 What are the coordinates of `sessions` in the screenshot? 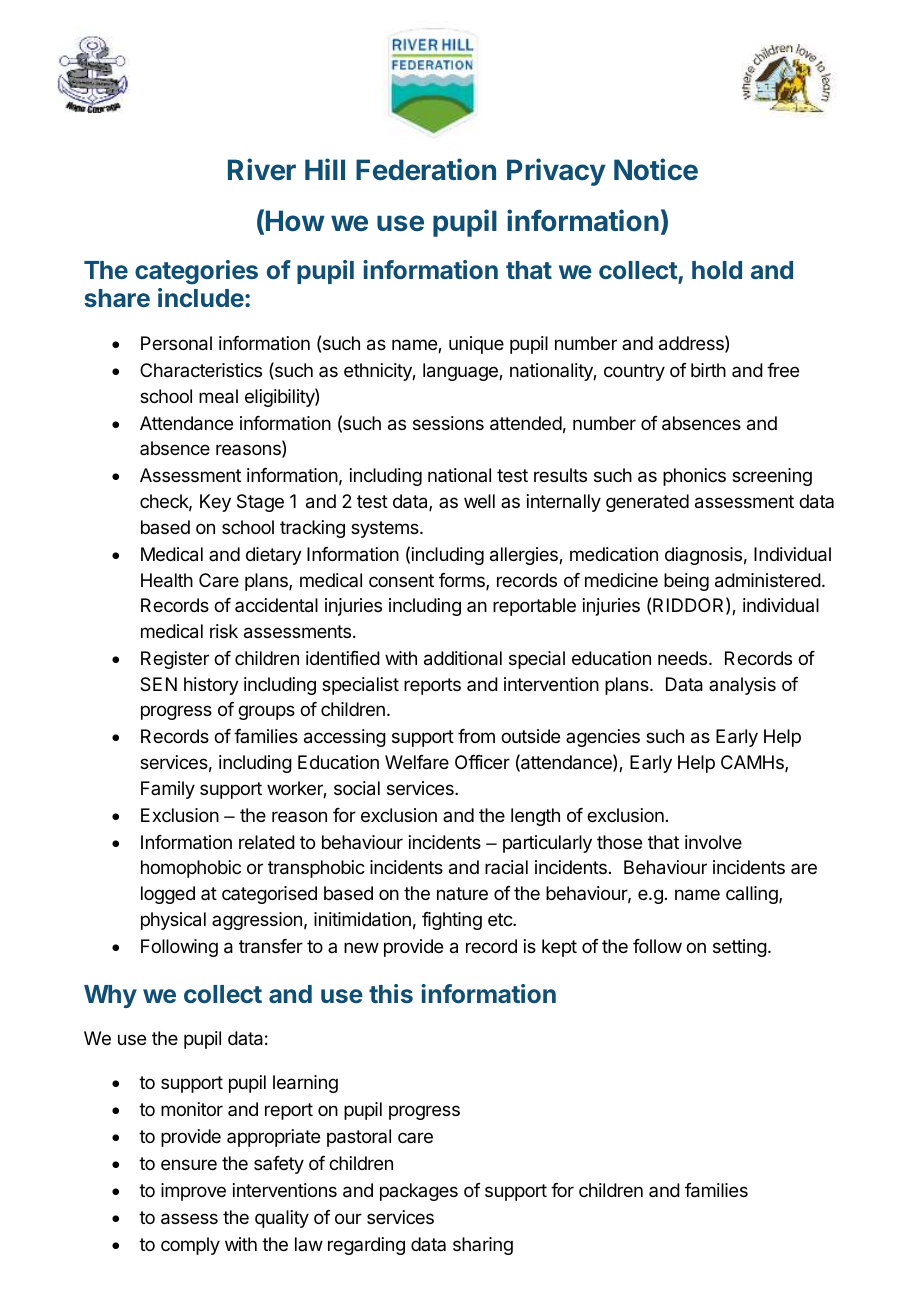 It's located at (448, 423).
